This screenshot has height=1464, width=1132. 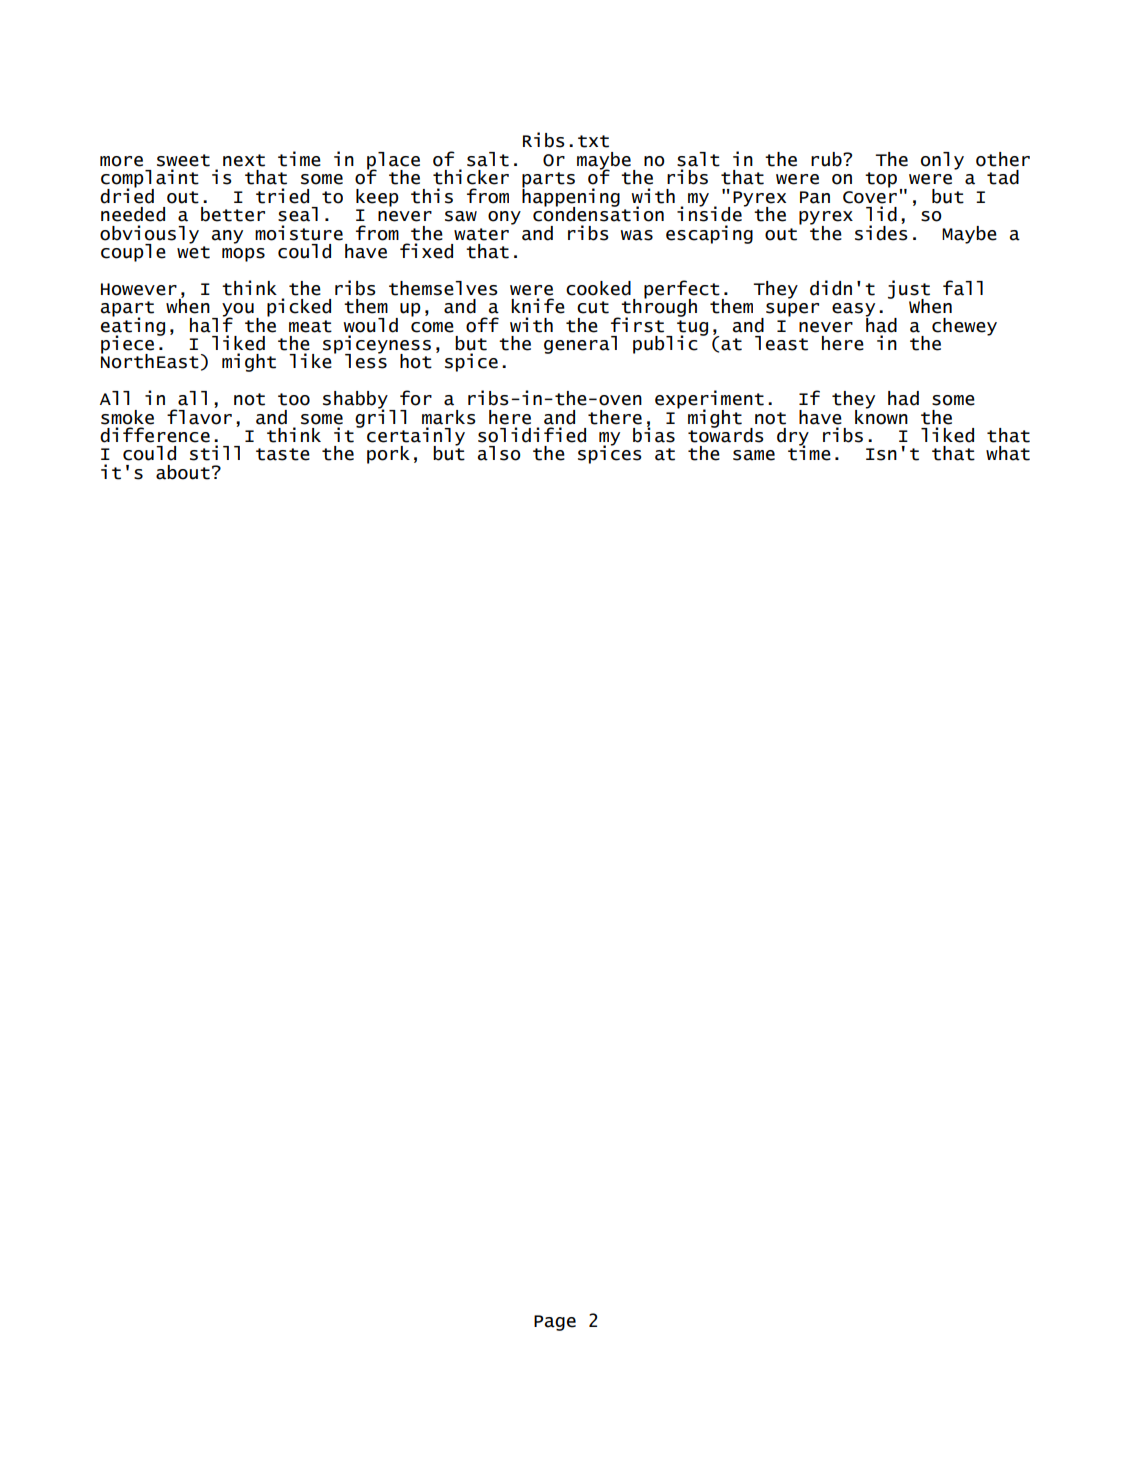 I want to click on also, so click(x=499, y=453).
